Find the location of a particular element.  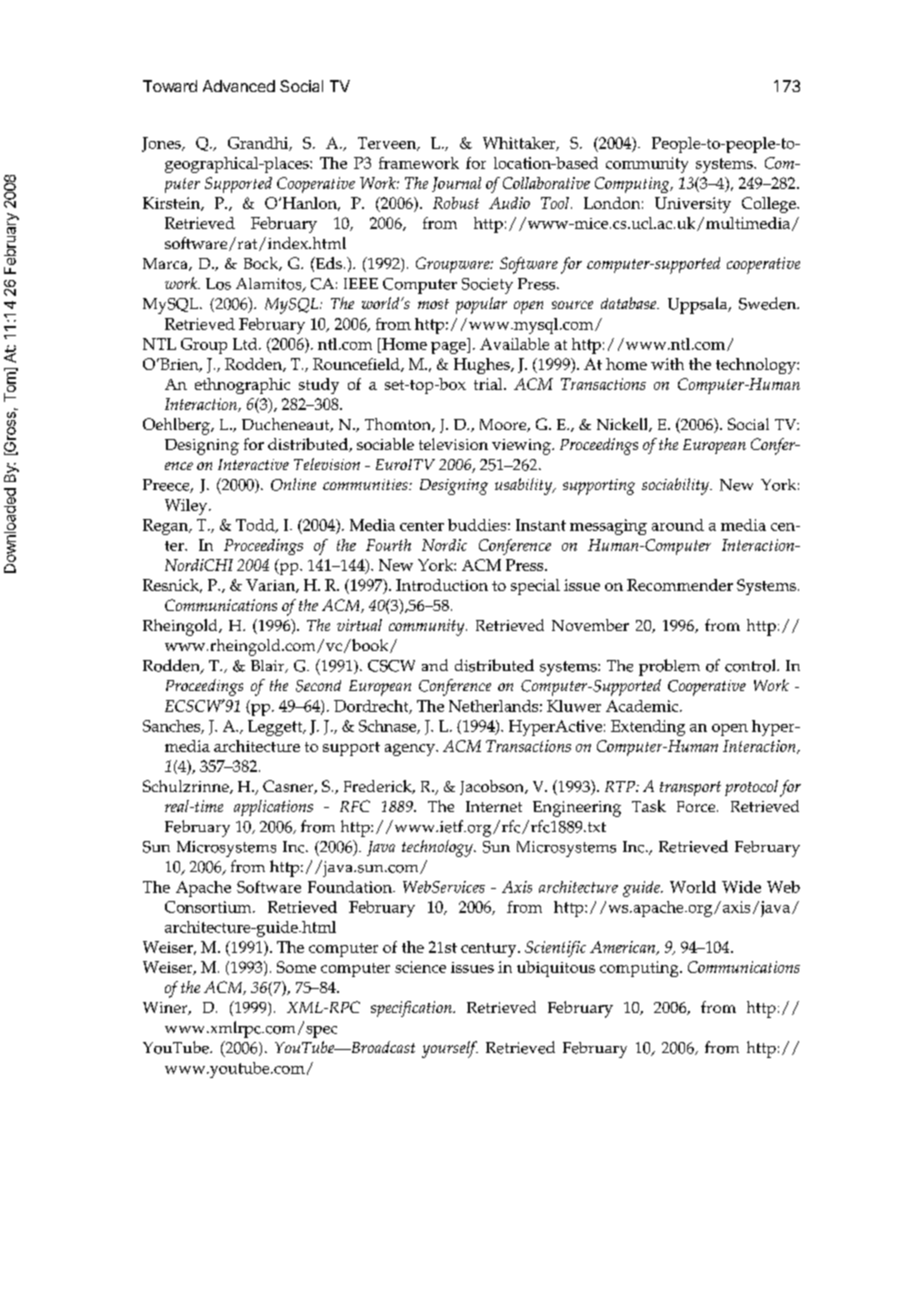

Some is located at coordinates (296, 967).
